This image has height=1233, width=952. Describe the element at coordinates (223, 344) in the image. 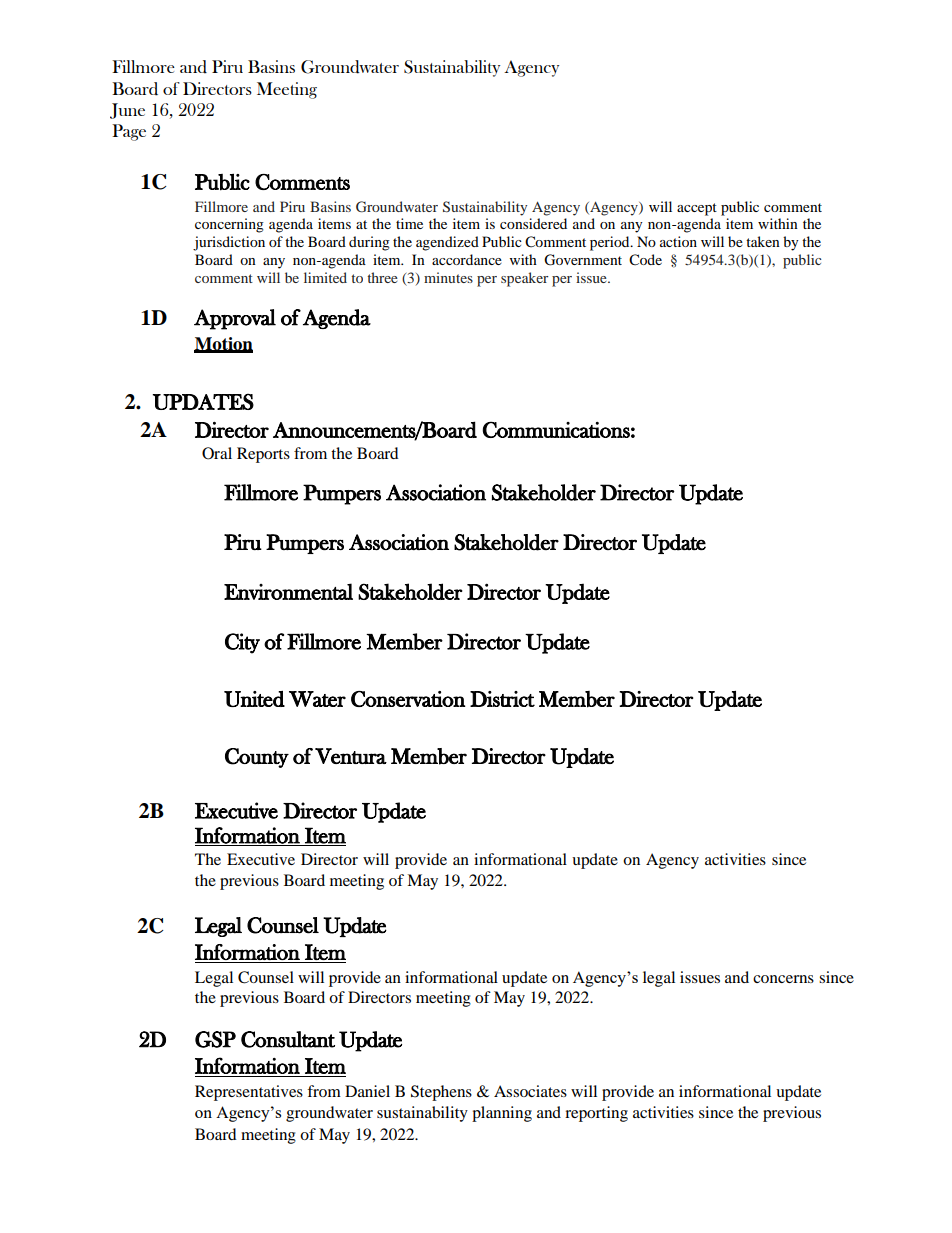

I see `Motion` at that location.
